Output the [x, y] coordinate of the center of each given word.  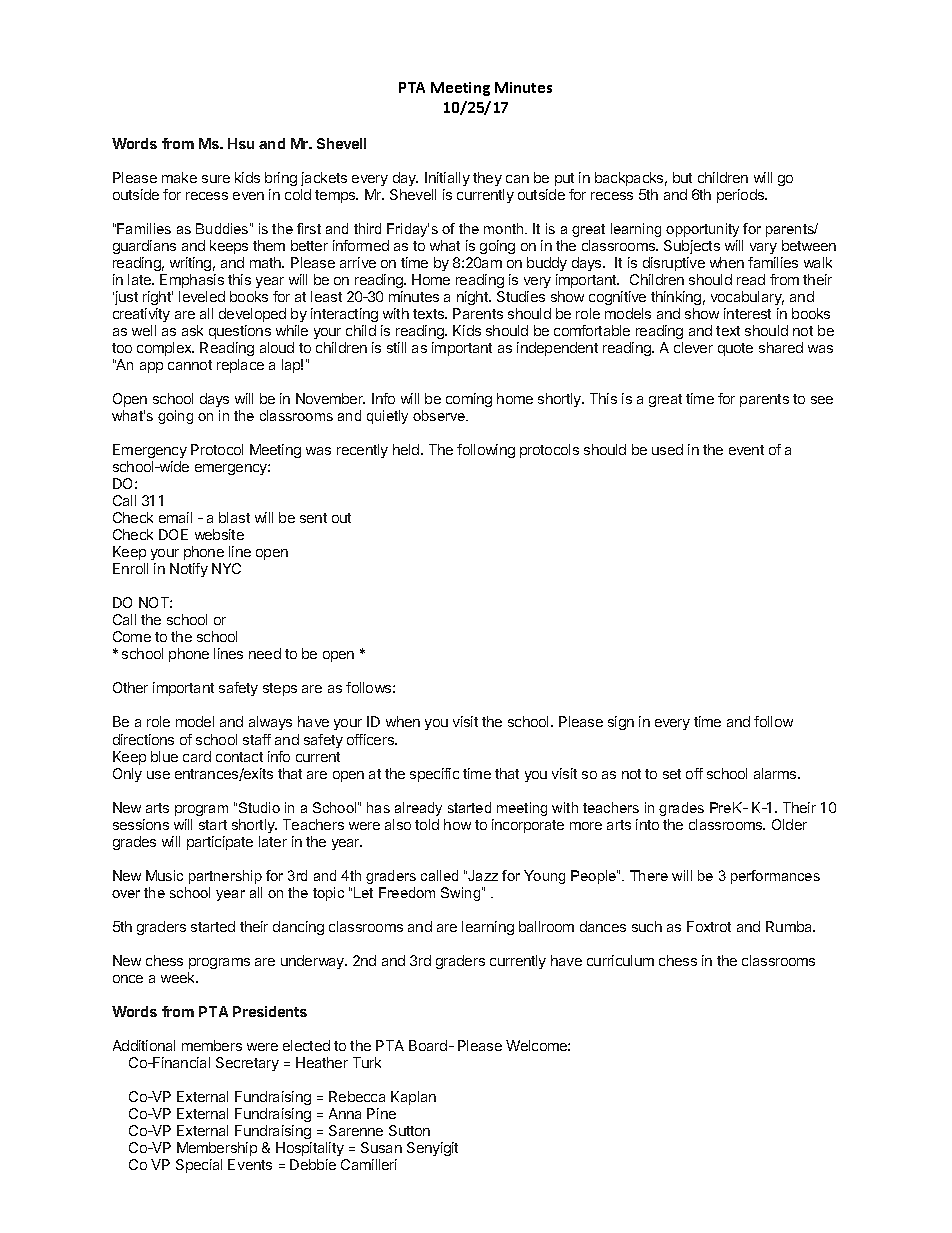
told [427, 824]
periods [742, 196]
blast [234, 517]
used [667, 449]
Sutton [409, 1130]
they [487, 179]
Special [199, 1166]
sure [216, 179]
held [407, 449]
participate [220, 843]
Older [789, 824]
